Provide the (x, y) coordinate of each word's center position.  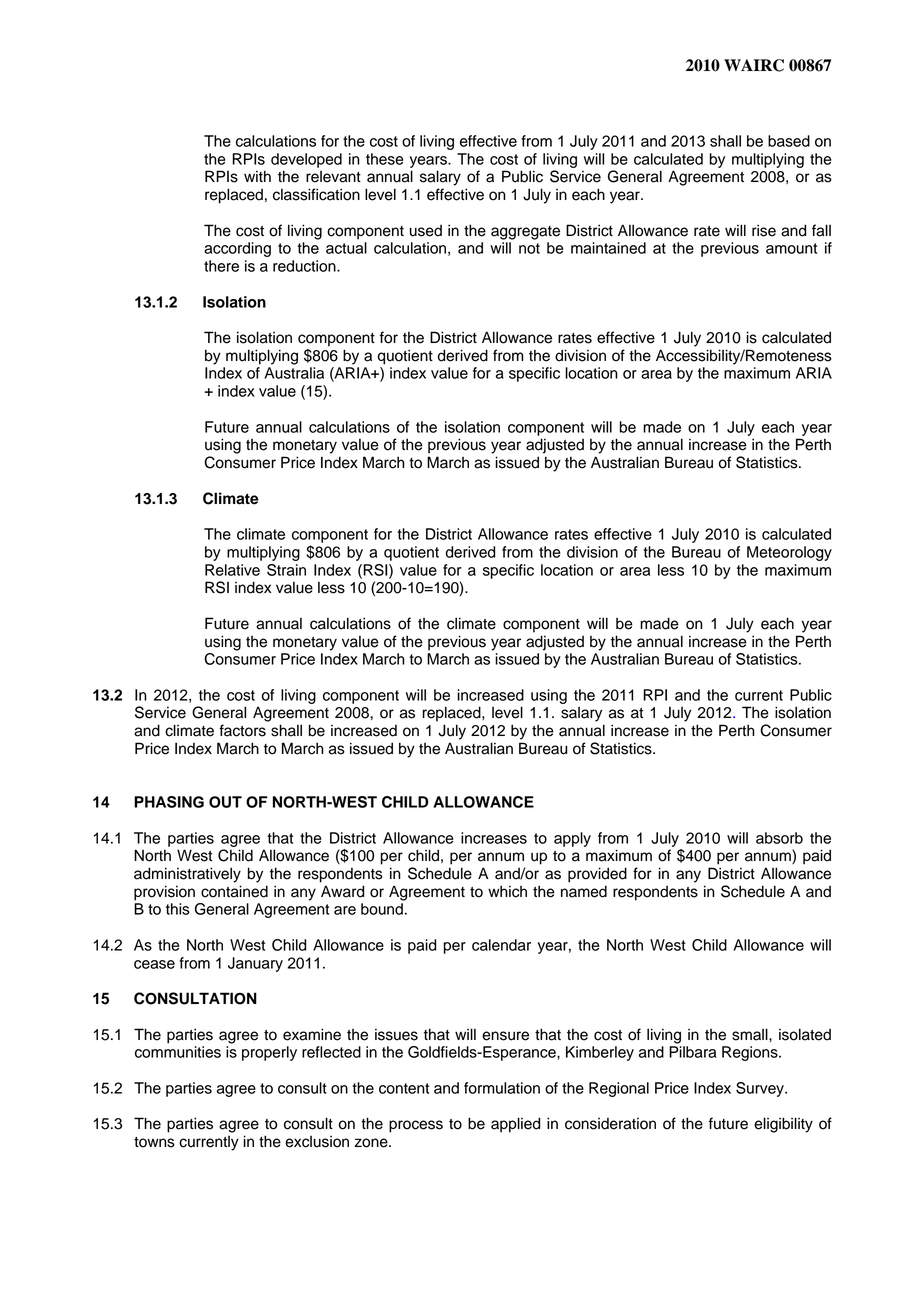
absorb (779, 838)
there (221, 266)
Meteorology (789, 553)
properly (269, 1053)
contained (234, 891)
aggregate (525, 233)
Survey (761, 1089)
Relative (232, 570)
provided (597, 875)
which (507, 891)
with (257, 176)
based (789, 141)
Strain (286, 570)
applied (515, 1125)
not (529, 248)
